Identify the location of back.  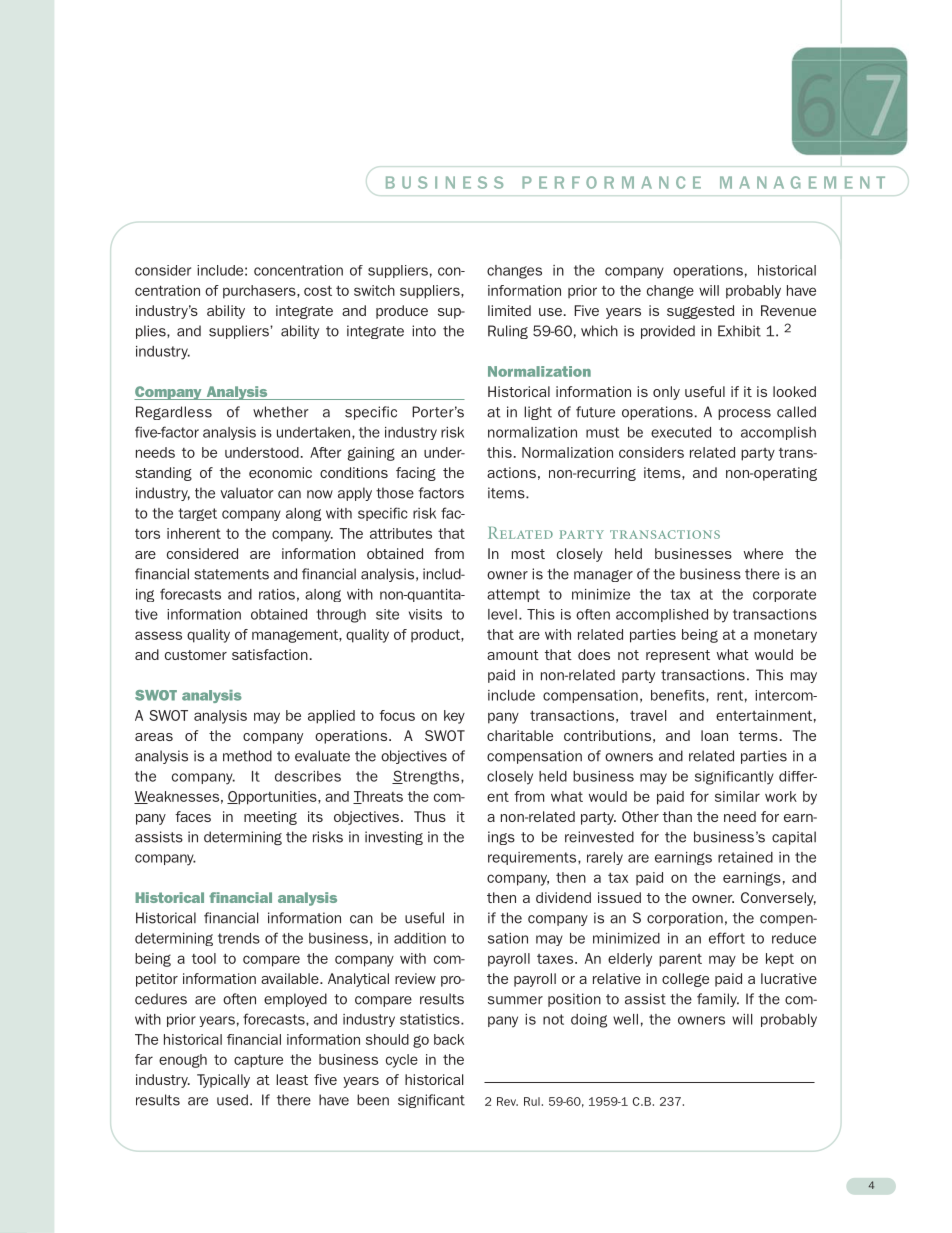
(449, 1039).
